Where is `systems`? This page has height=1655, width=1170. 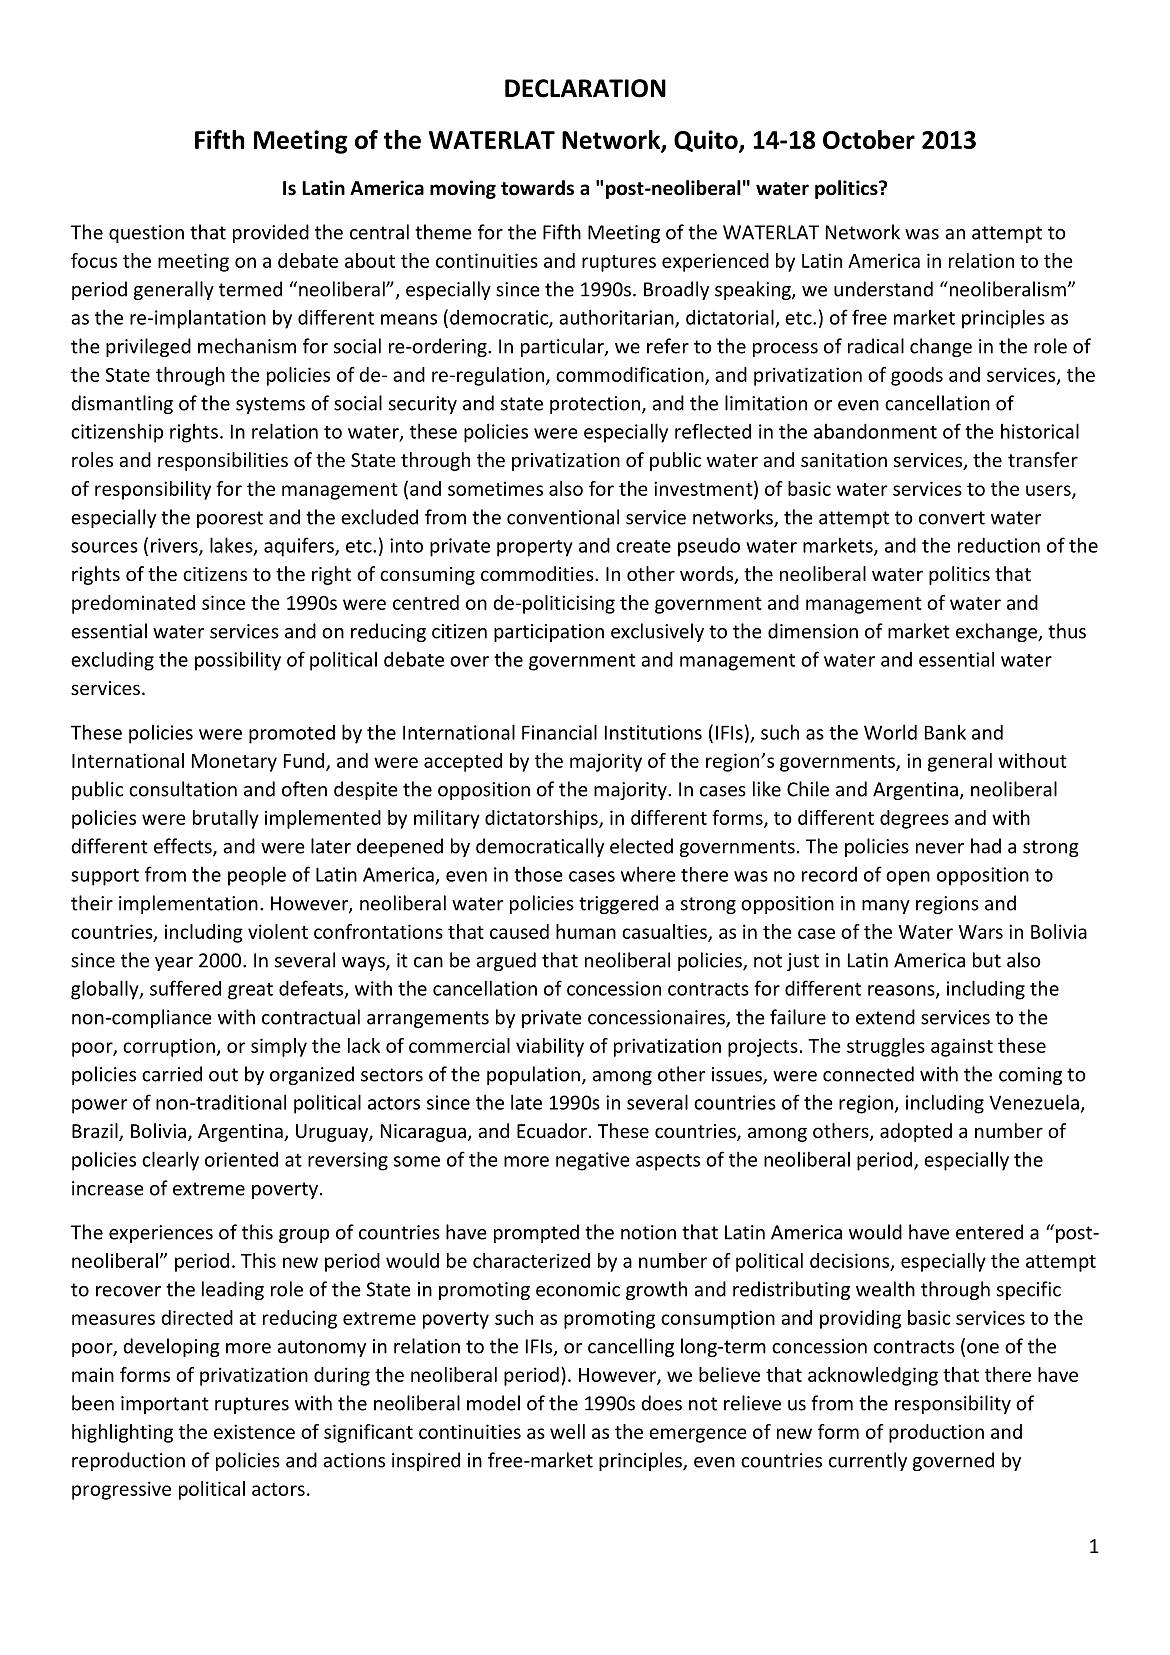 systems is located at coordinates (270, 405).
